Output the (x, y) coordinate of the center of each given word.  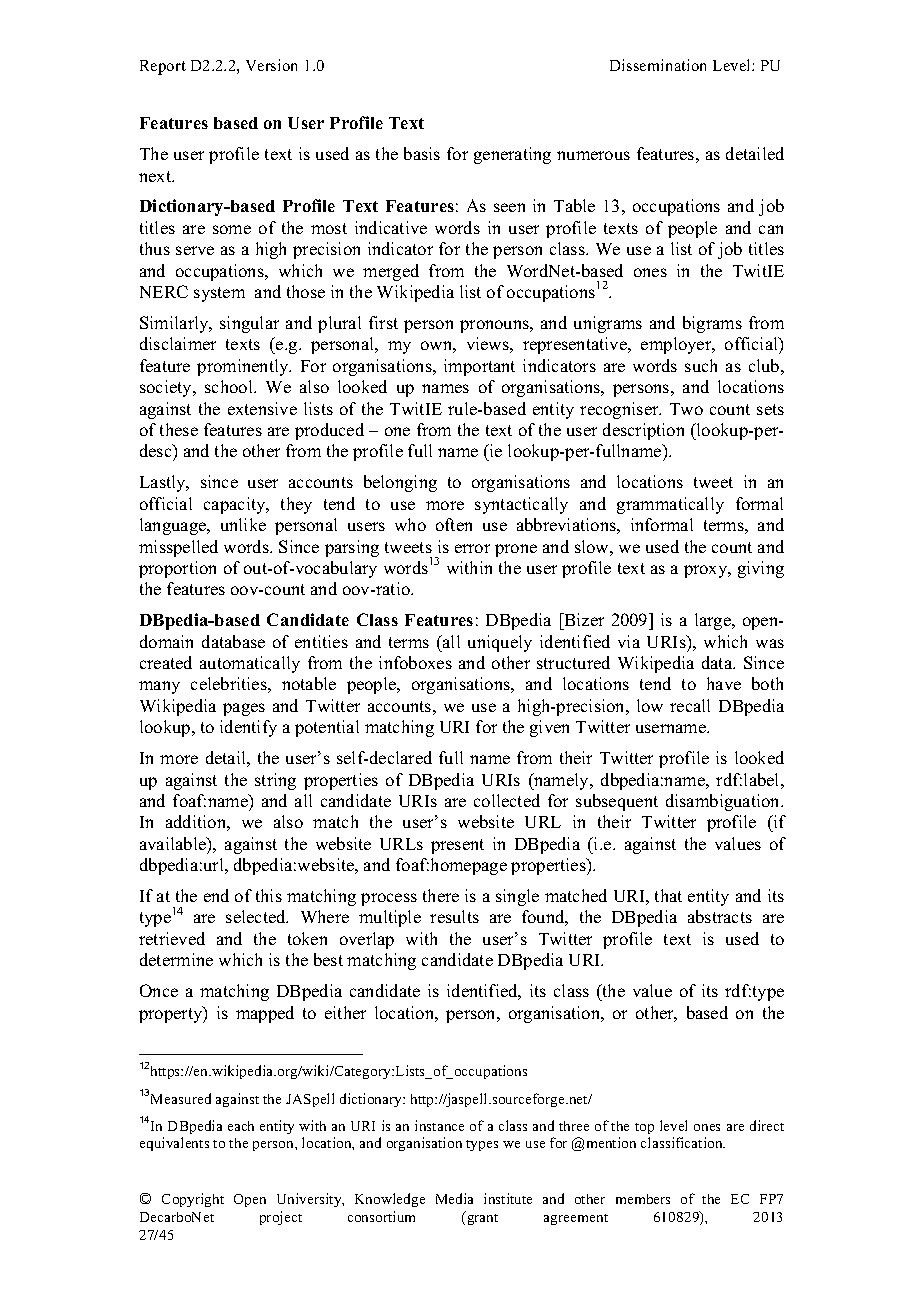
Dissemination (658, 65)
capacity (236, 505)
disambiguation (724, 802)
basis (422, 153)
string (275, 781)
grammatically (670, 505)
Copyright (193, 1200)
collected (507, 800)
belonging (400, 483)
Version (271, 65)
